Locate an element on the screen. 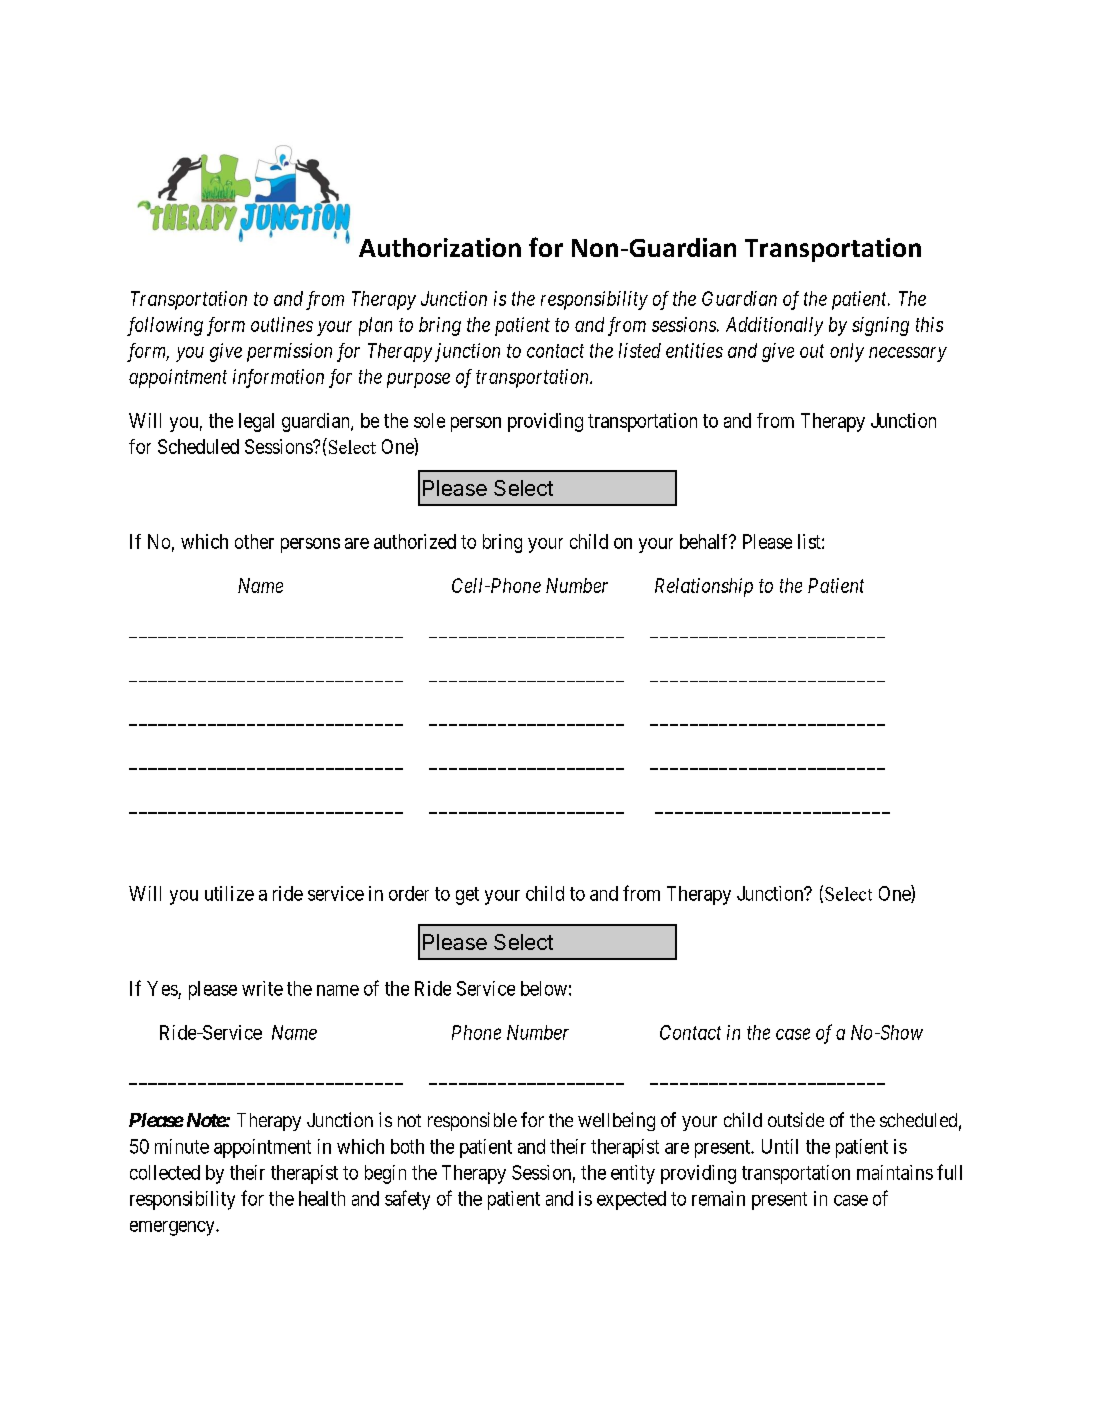 The width and height of the screenshot is (1095, 1418). get is located at coordinates (467, 896).
